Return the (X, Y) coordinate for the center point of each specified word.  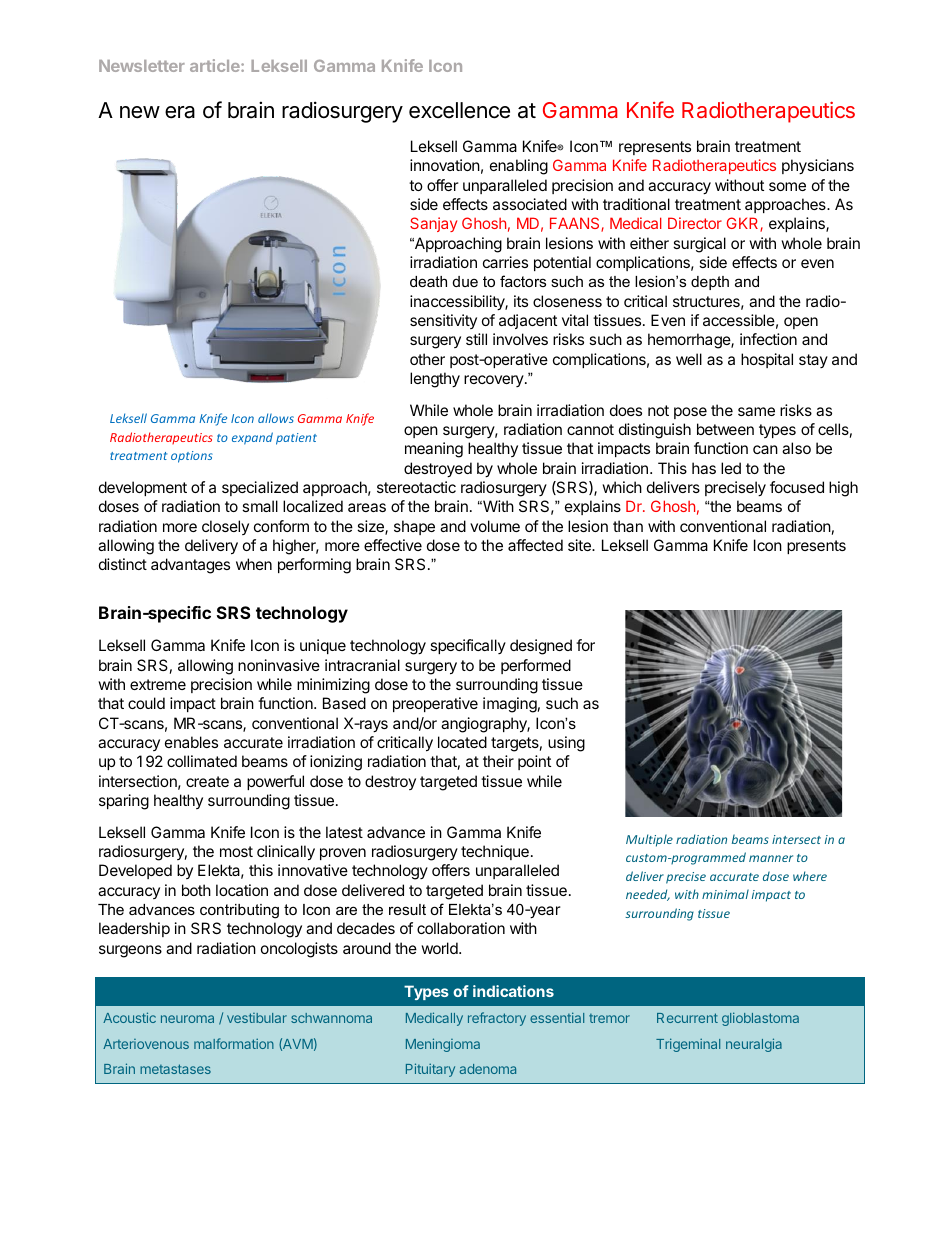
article (216, 65)
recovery (494, 381)
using (566, 744)
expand (252, 438)
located (462, 742)
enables (191, 742)
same (756, 411)
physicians (818, 167)
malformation (234, 1043)
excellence (459, 110)
